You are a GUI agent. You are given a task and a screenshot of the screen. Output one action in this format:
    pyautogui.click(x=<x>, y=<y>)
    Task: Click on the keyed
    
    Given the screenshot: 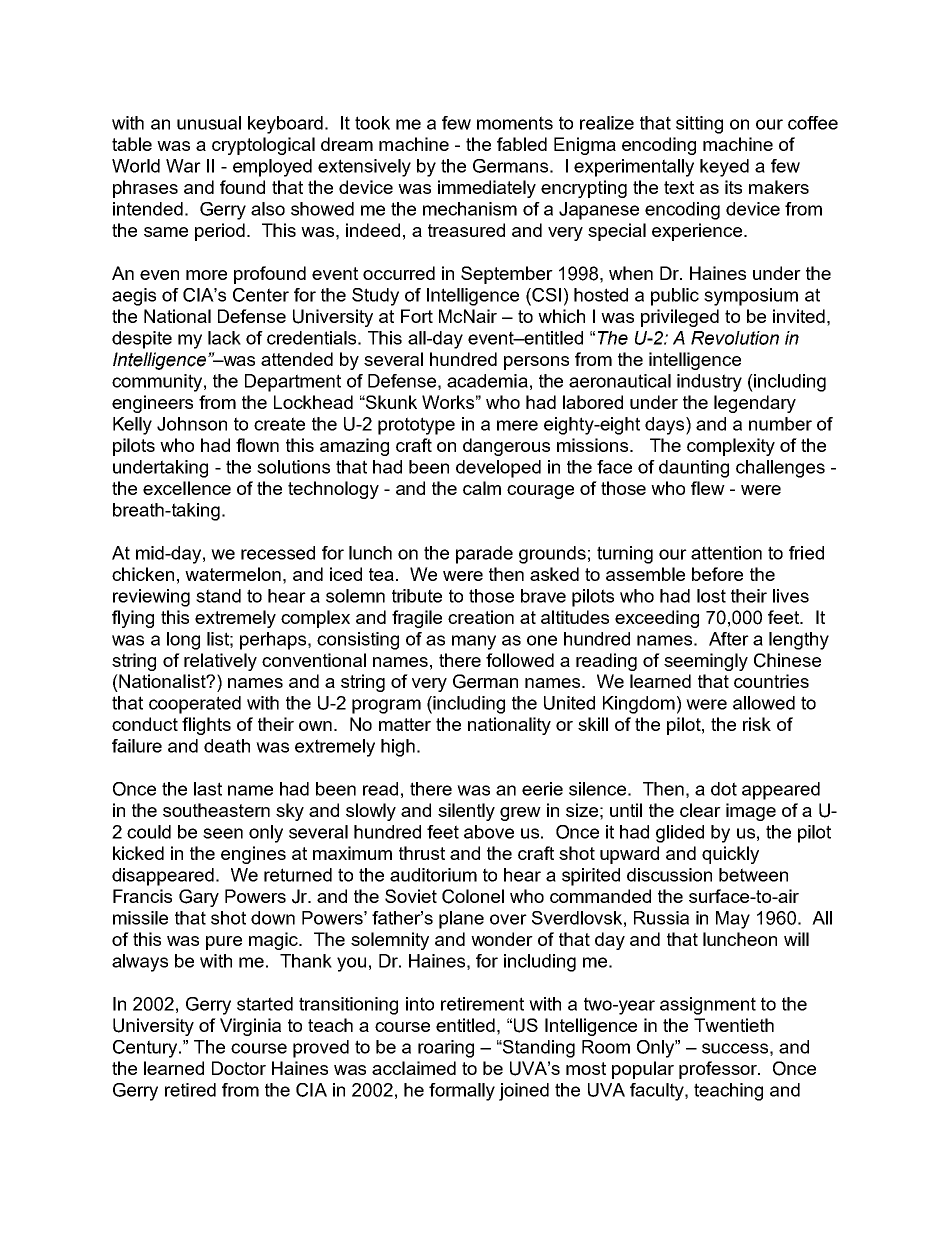 What is the action you would take?
    pyautogui.click(x=724, y=168)
